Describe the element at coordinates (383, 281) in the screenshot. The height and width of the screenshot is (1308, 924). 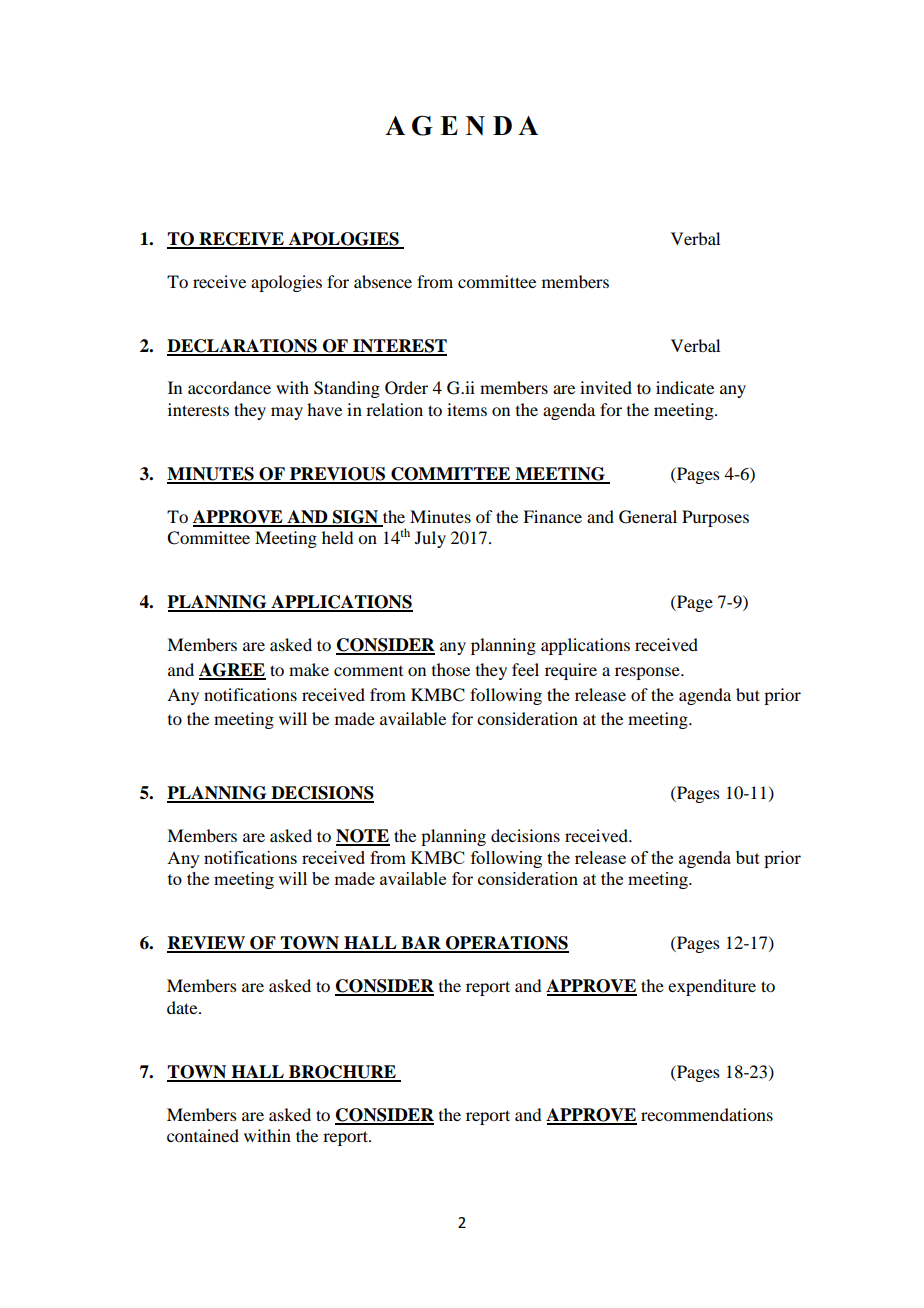
I see `absence` at that location.
